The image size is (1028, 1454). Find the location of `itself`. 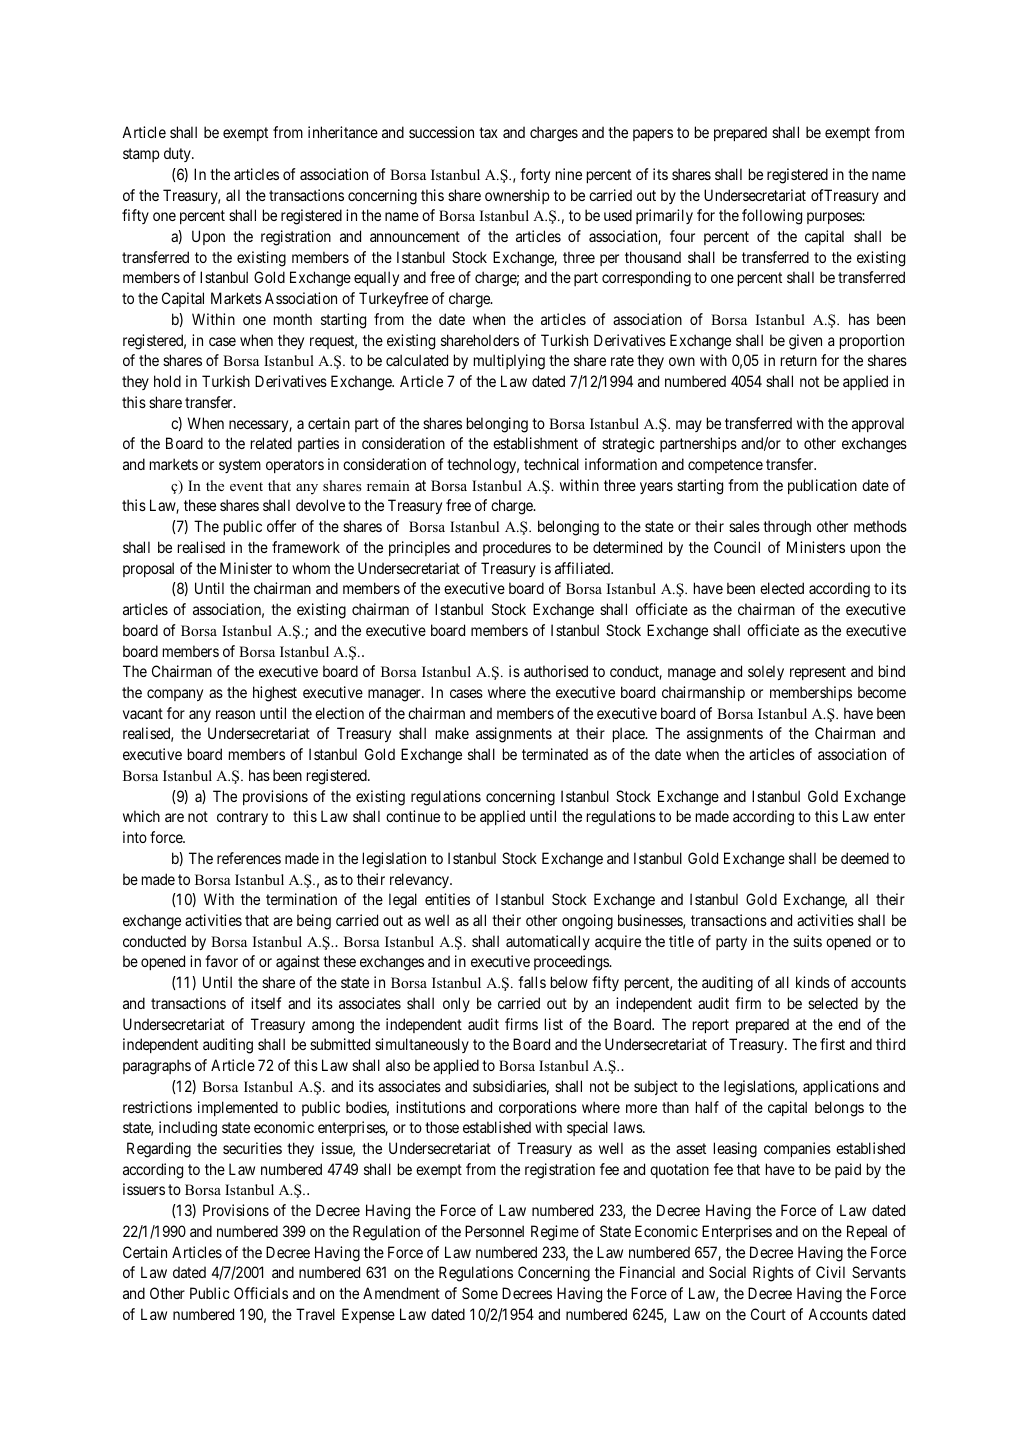

itself is located at coordinates (266, 1003).
